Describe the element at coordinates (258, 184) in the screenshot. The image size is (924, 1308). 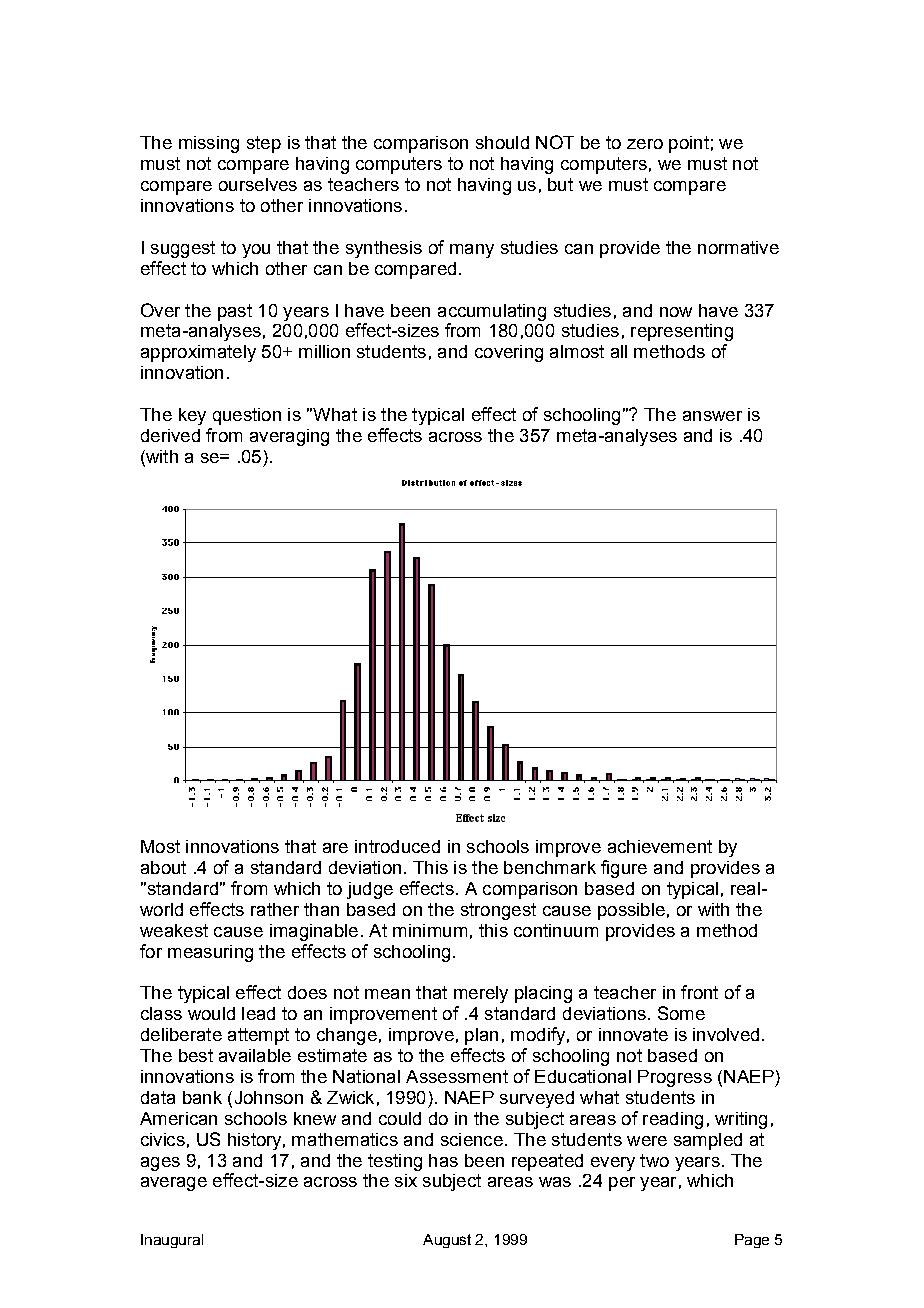
I see `ourselves` at that location.
